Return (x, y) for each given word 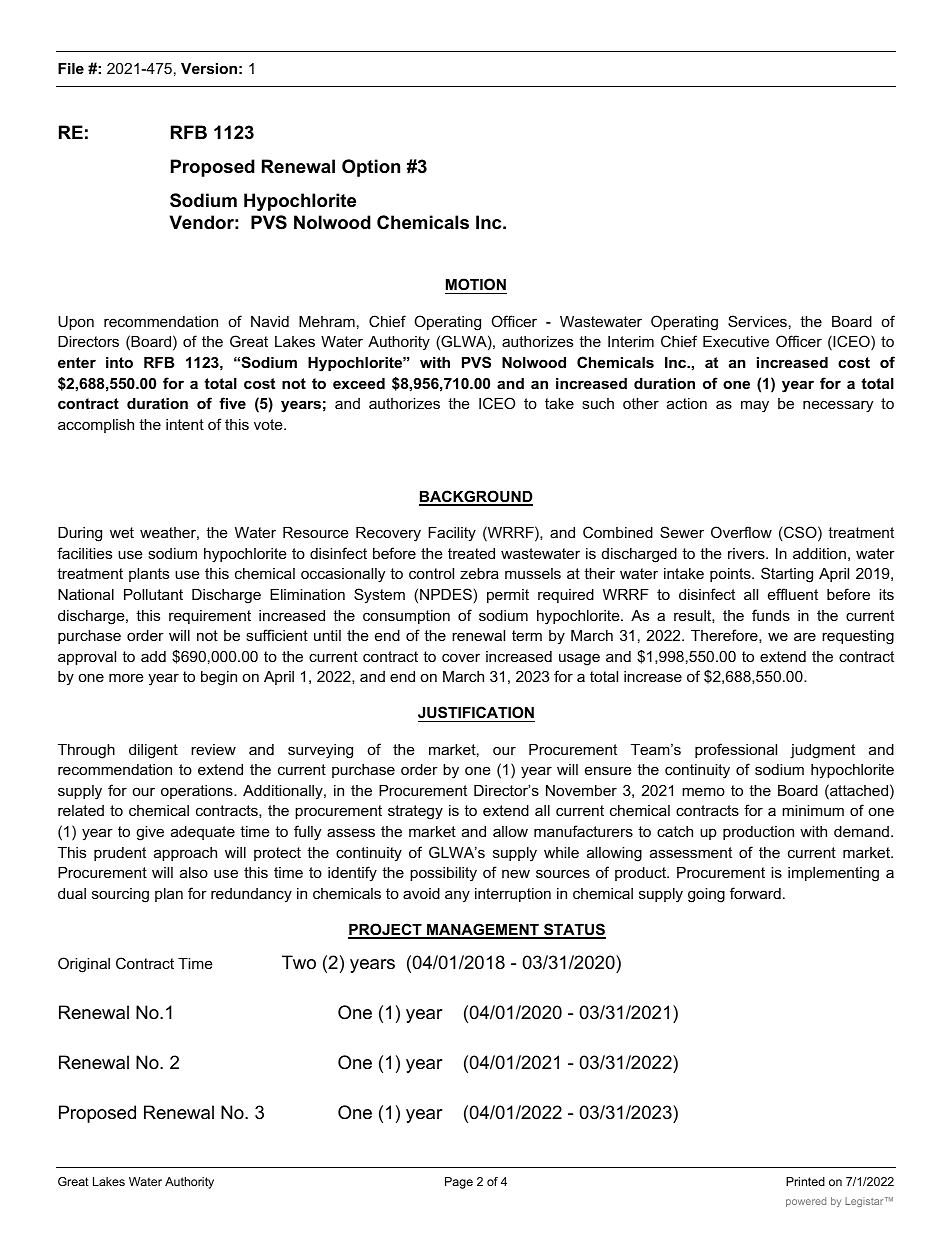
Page (459, 1183)
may (755, 406)
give (150, 833)
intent (185, 424)
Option (371, 168)
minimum (813, 810)
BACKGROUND (476, 497)
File (71, 68)
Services (757, 321)
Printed (805, 1181)
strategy (415, 812)
